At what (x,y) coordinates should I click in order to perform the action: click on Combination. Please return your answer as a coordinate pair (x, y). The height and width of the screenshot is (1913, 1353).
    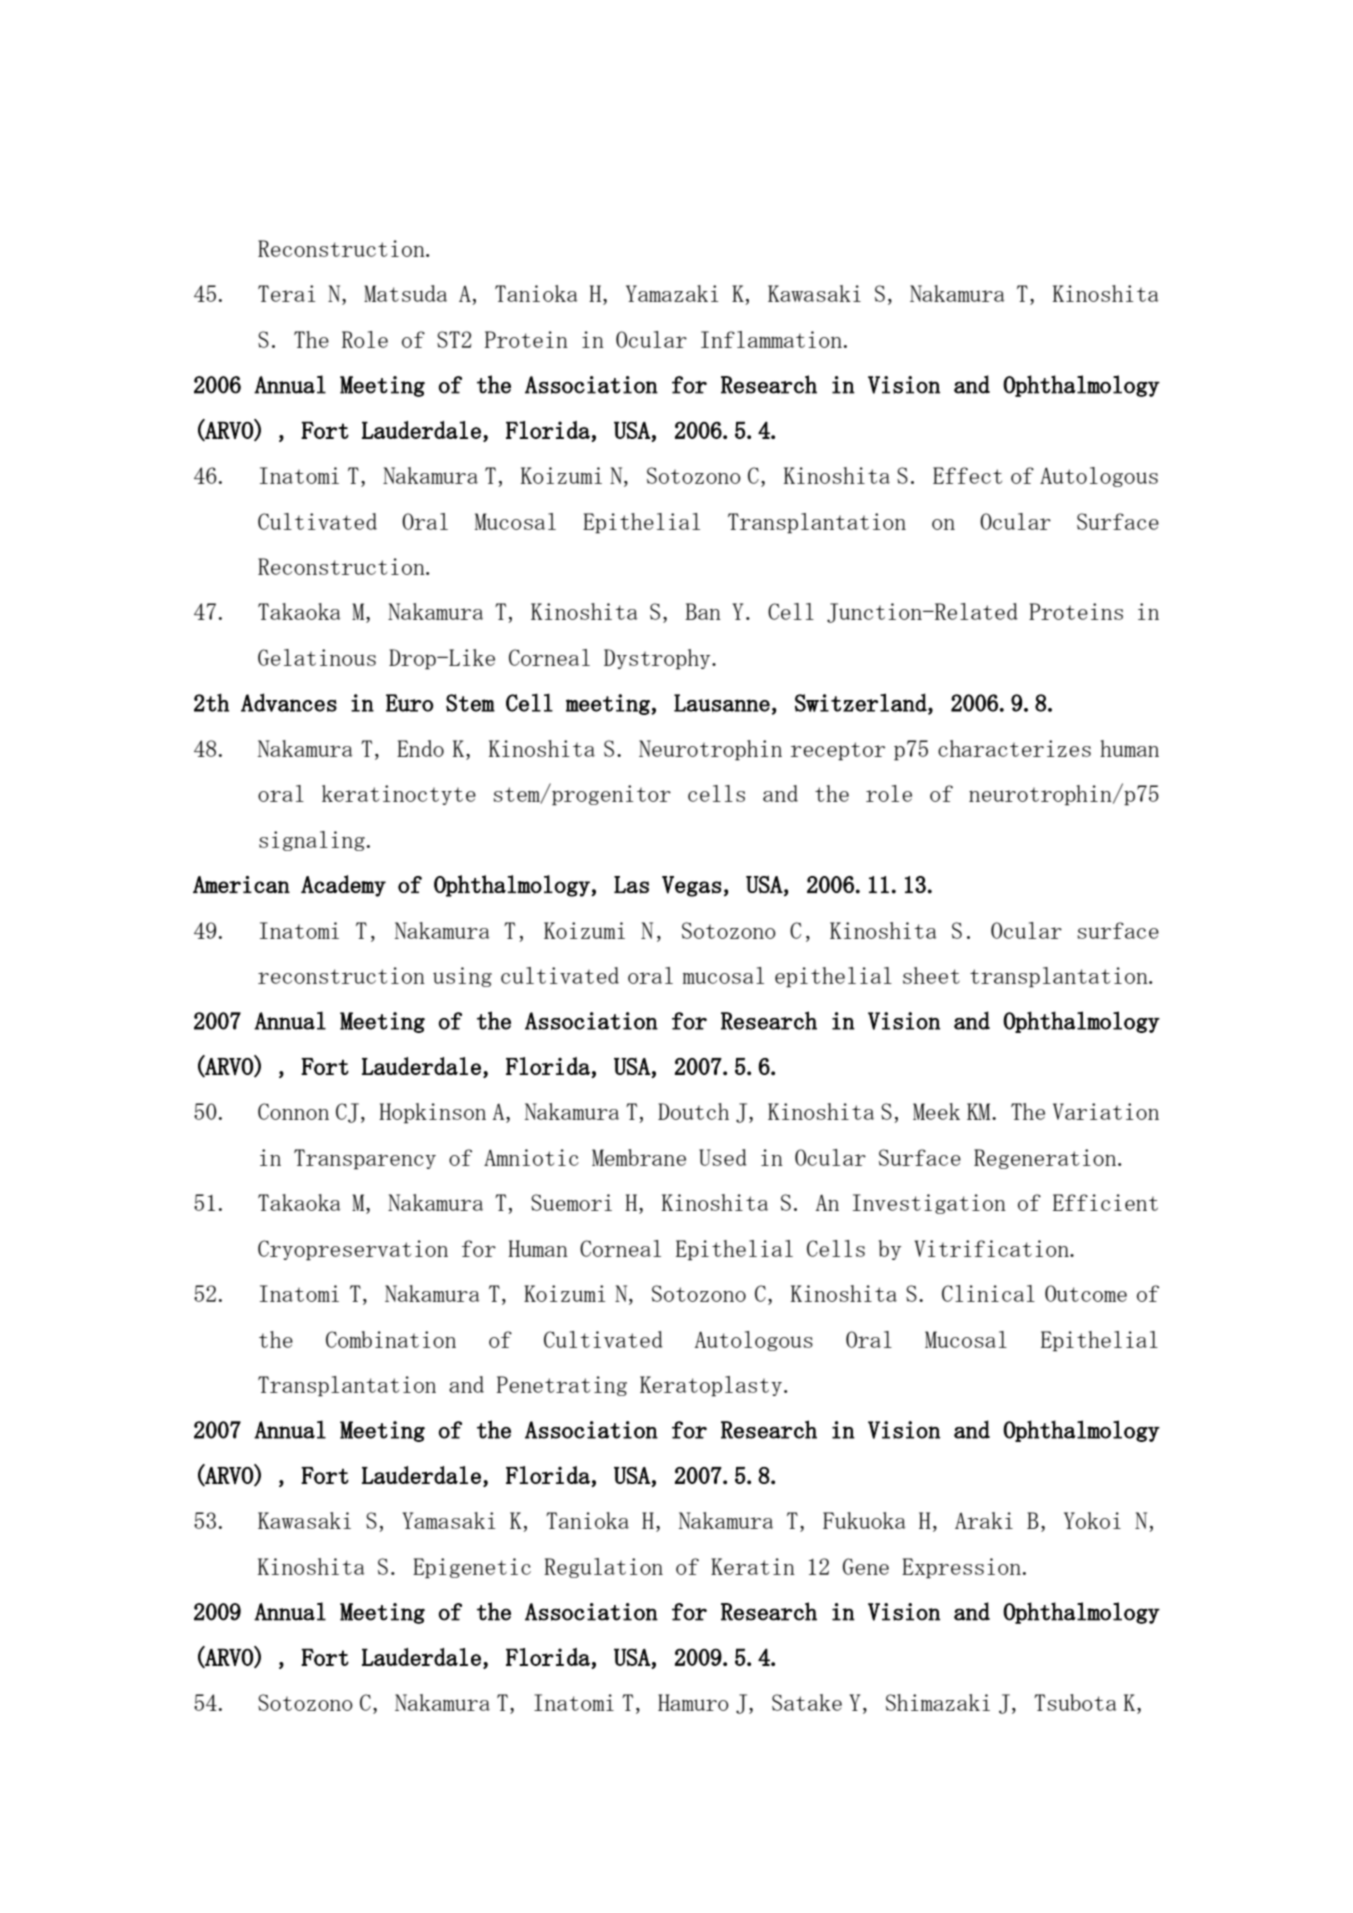
    Looking at the image, I should click on (391, 1339).
